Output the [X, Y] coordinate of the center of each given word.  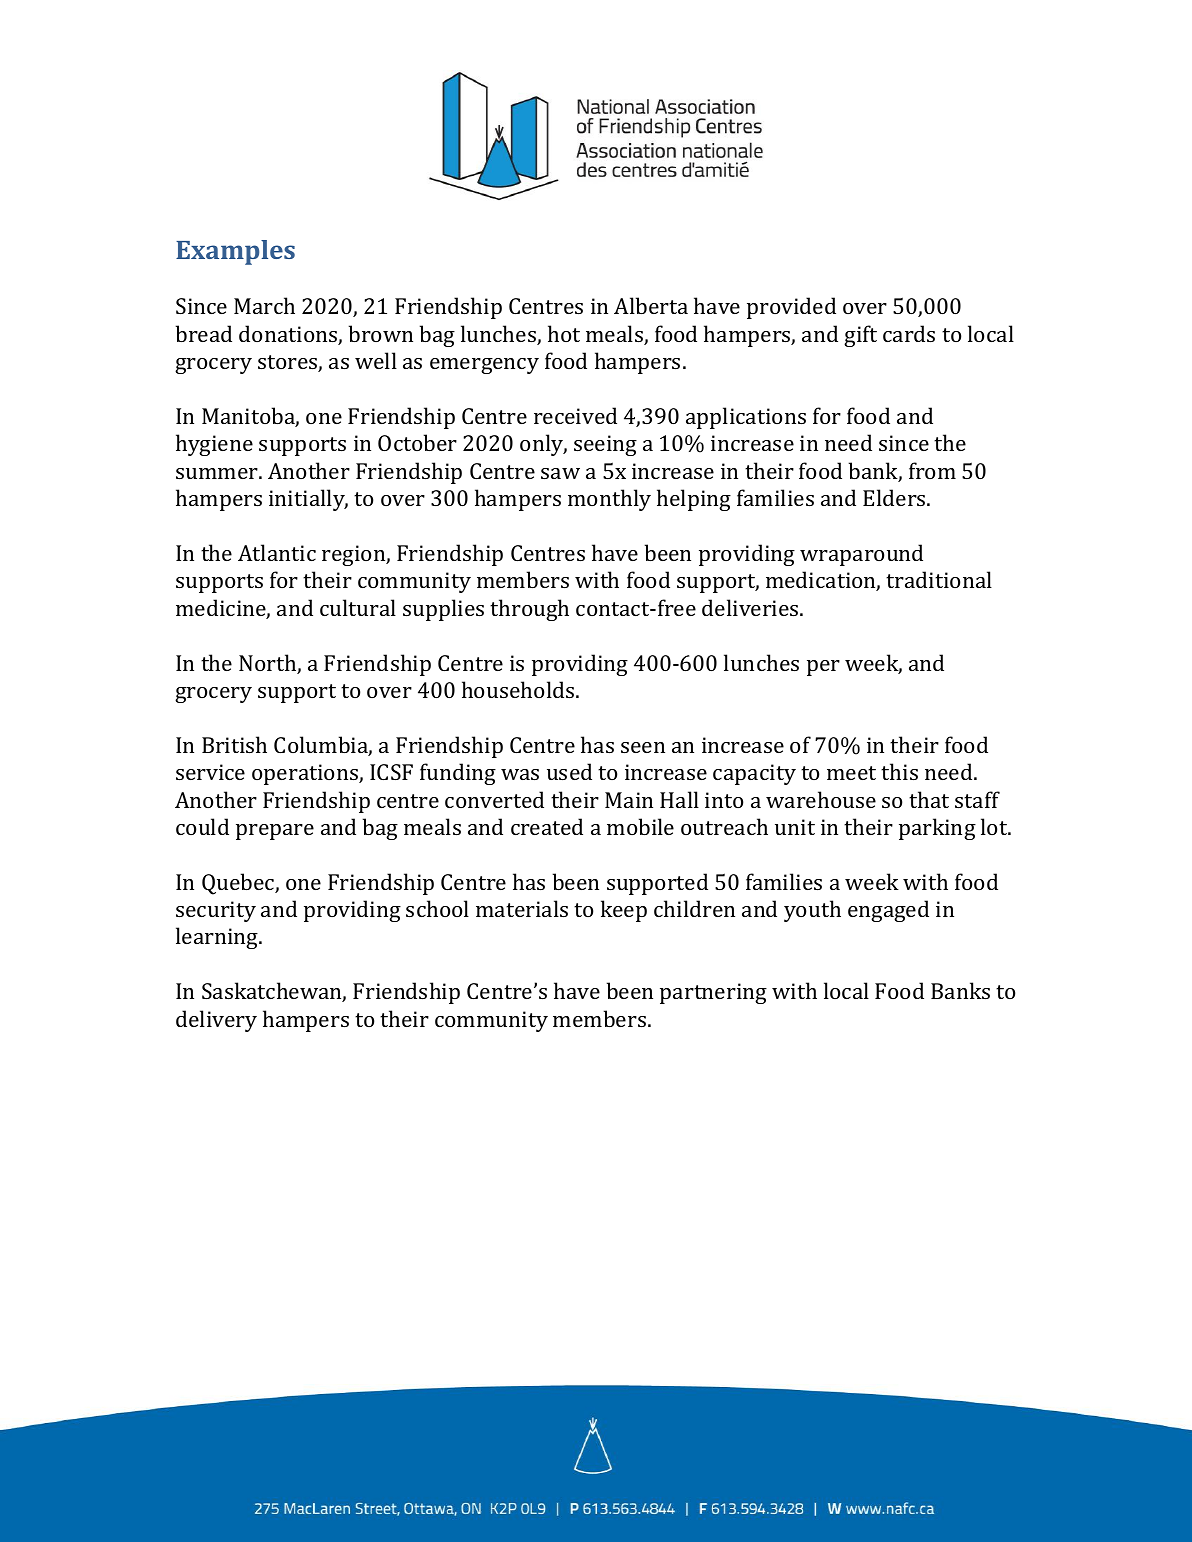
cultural [358, 607]
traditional [939, 579]
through [529, 610]
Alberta [651, 305]
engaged [888, 911]
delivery [216, 1021]
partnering [713, 993]
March [264, 305]
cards [909, 333]
